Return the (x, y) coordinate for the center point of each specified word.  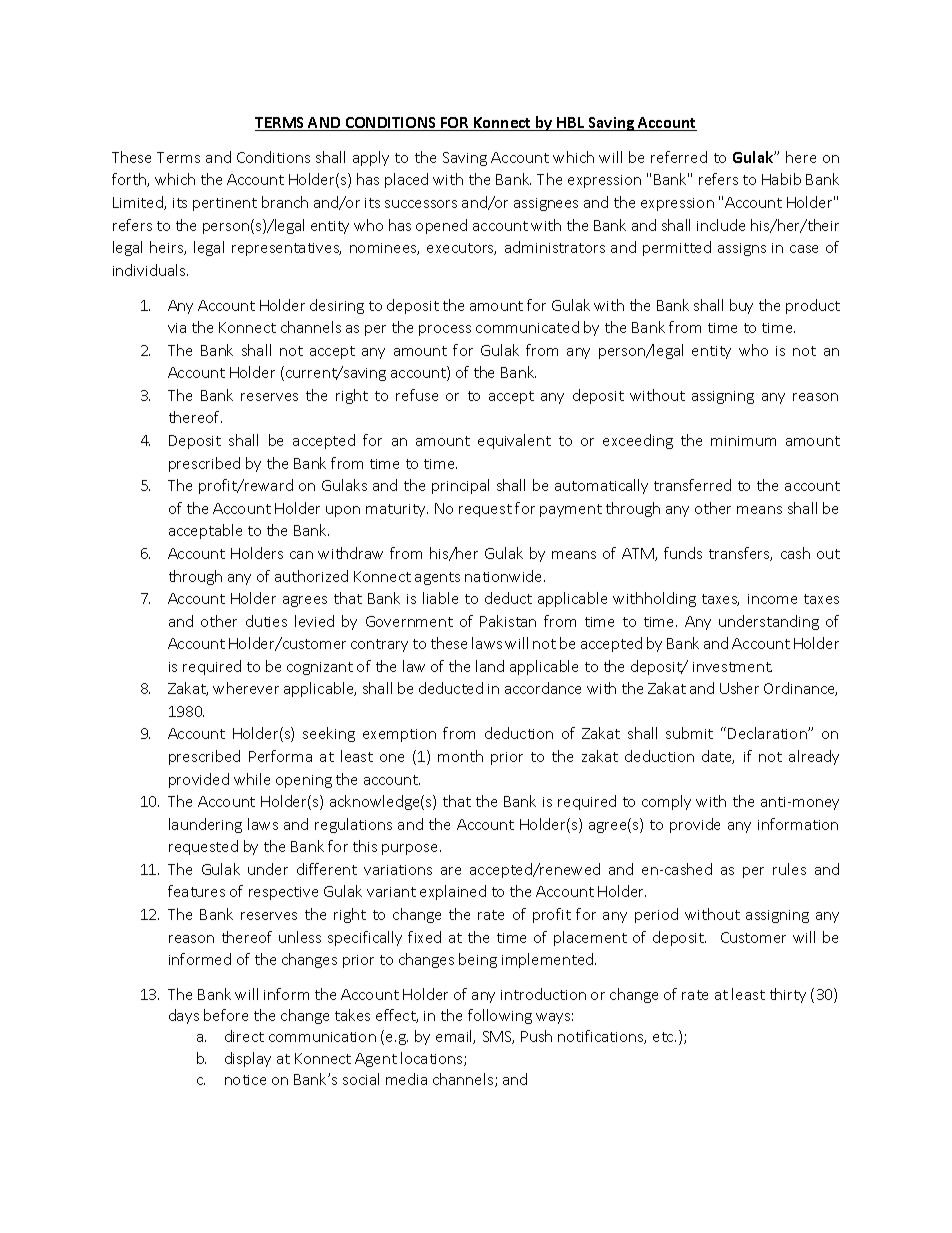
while (252, 779)
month (460, 756)
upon (343, 511)
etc (664, 1037)
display (248, 1059)
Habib (781, 179)
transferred (692, 485)
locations (433, 1059)
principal (460, 486)
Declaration (768, 733)
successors (421, 204)
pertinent (225, 204)
